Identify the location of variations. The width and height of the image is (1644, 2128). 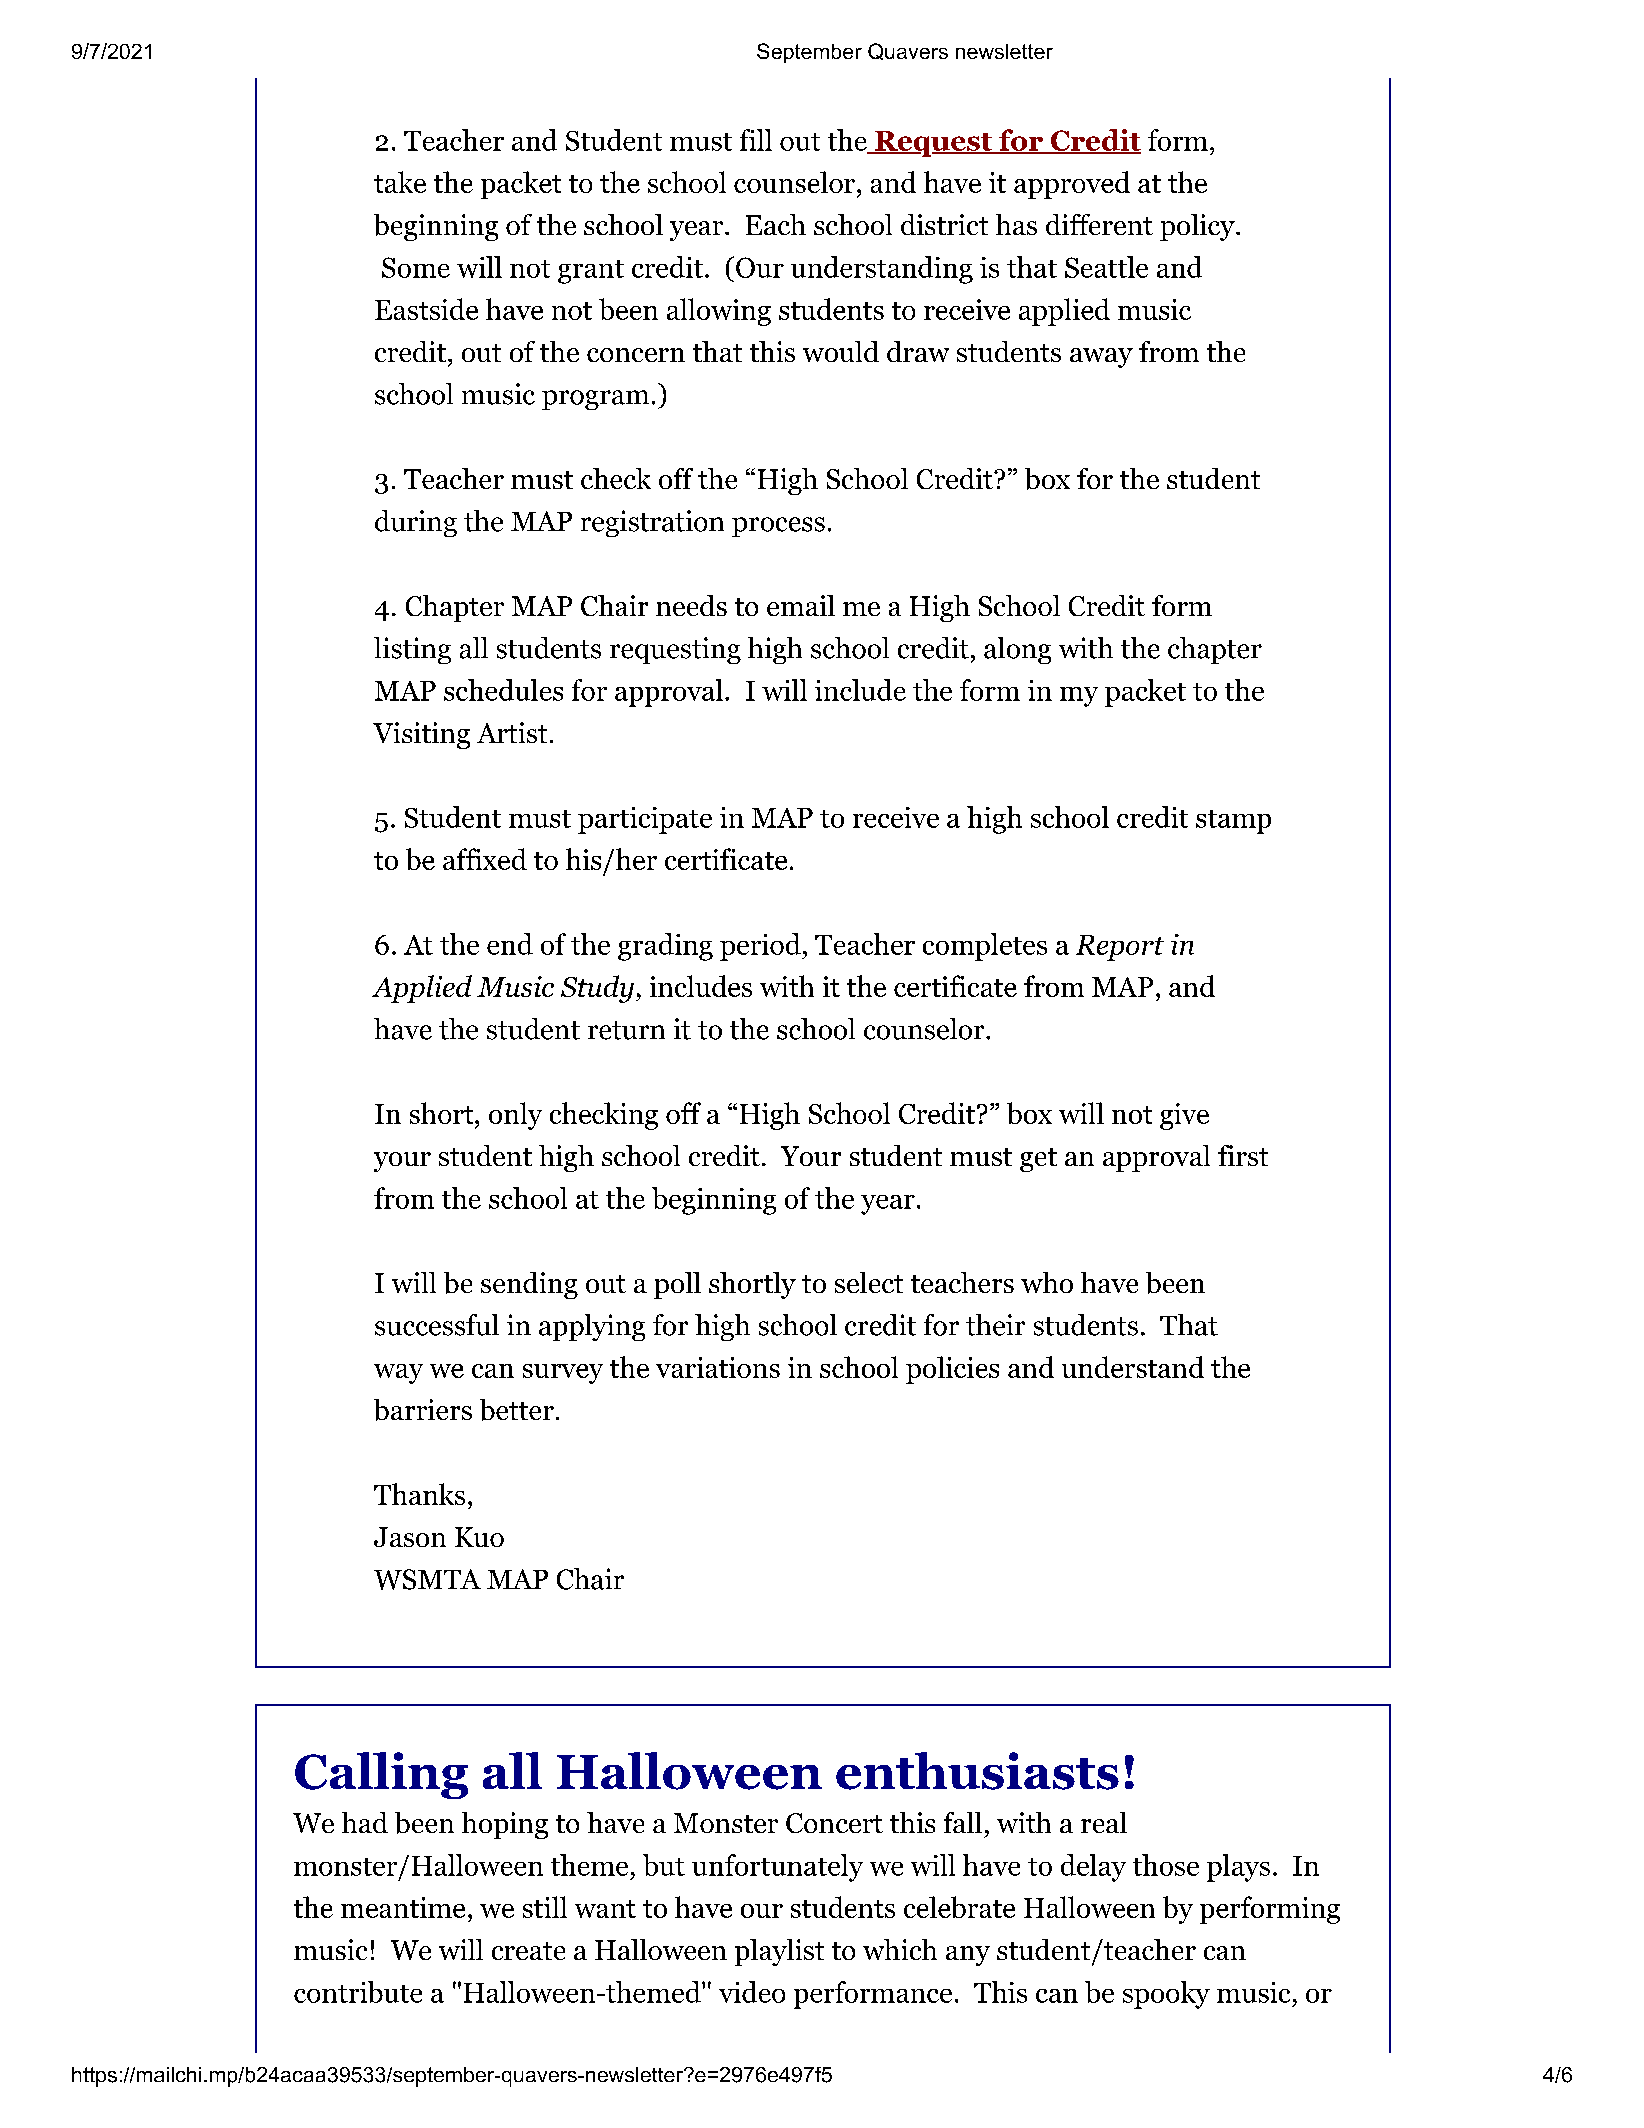
(718, 1367).
